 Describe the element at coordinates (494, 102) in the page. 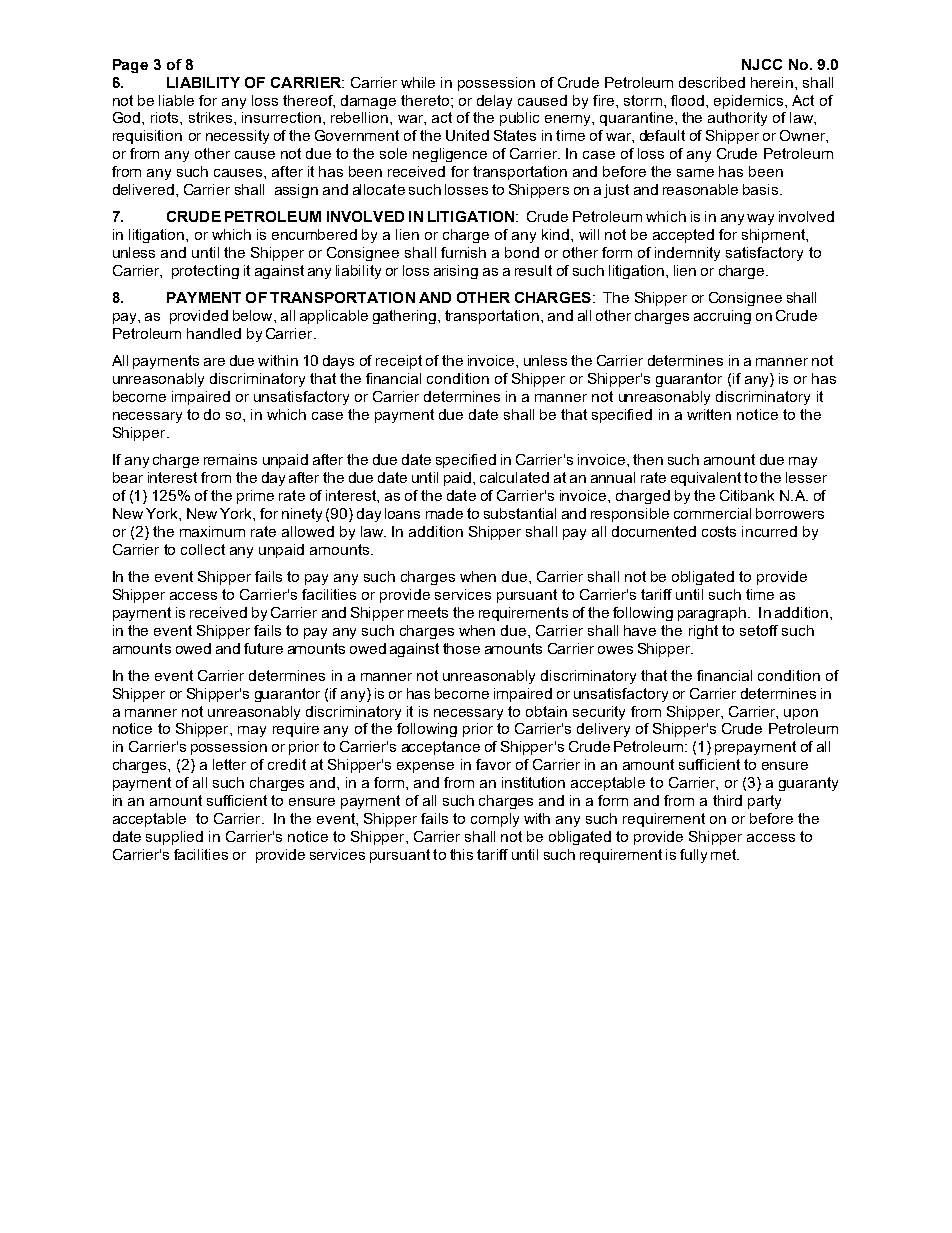

I see `delay` at that location.
